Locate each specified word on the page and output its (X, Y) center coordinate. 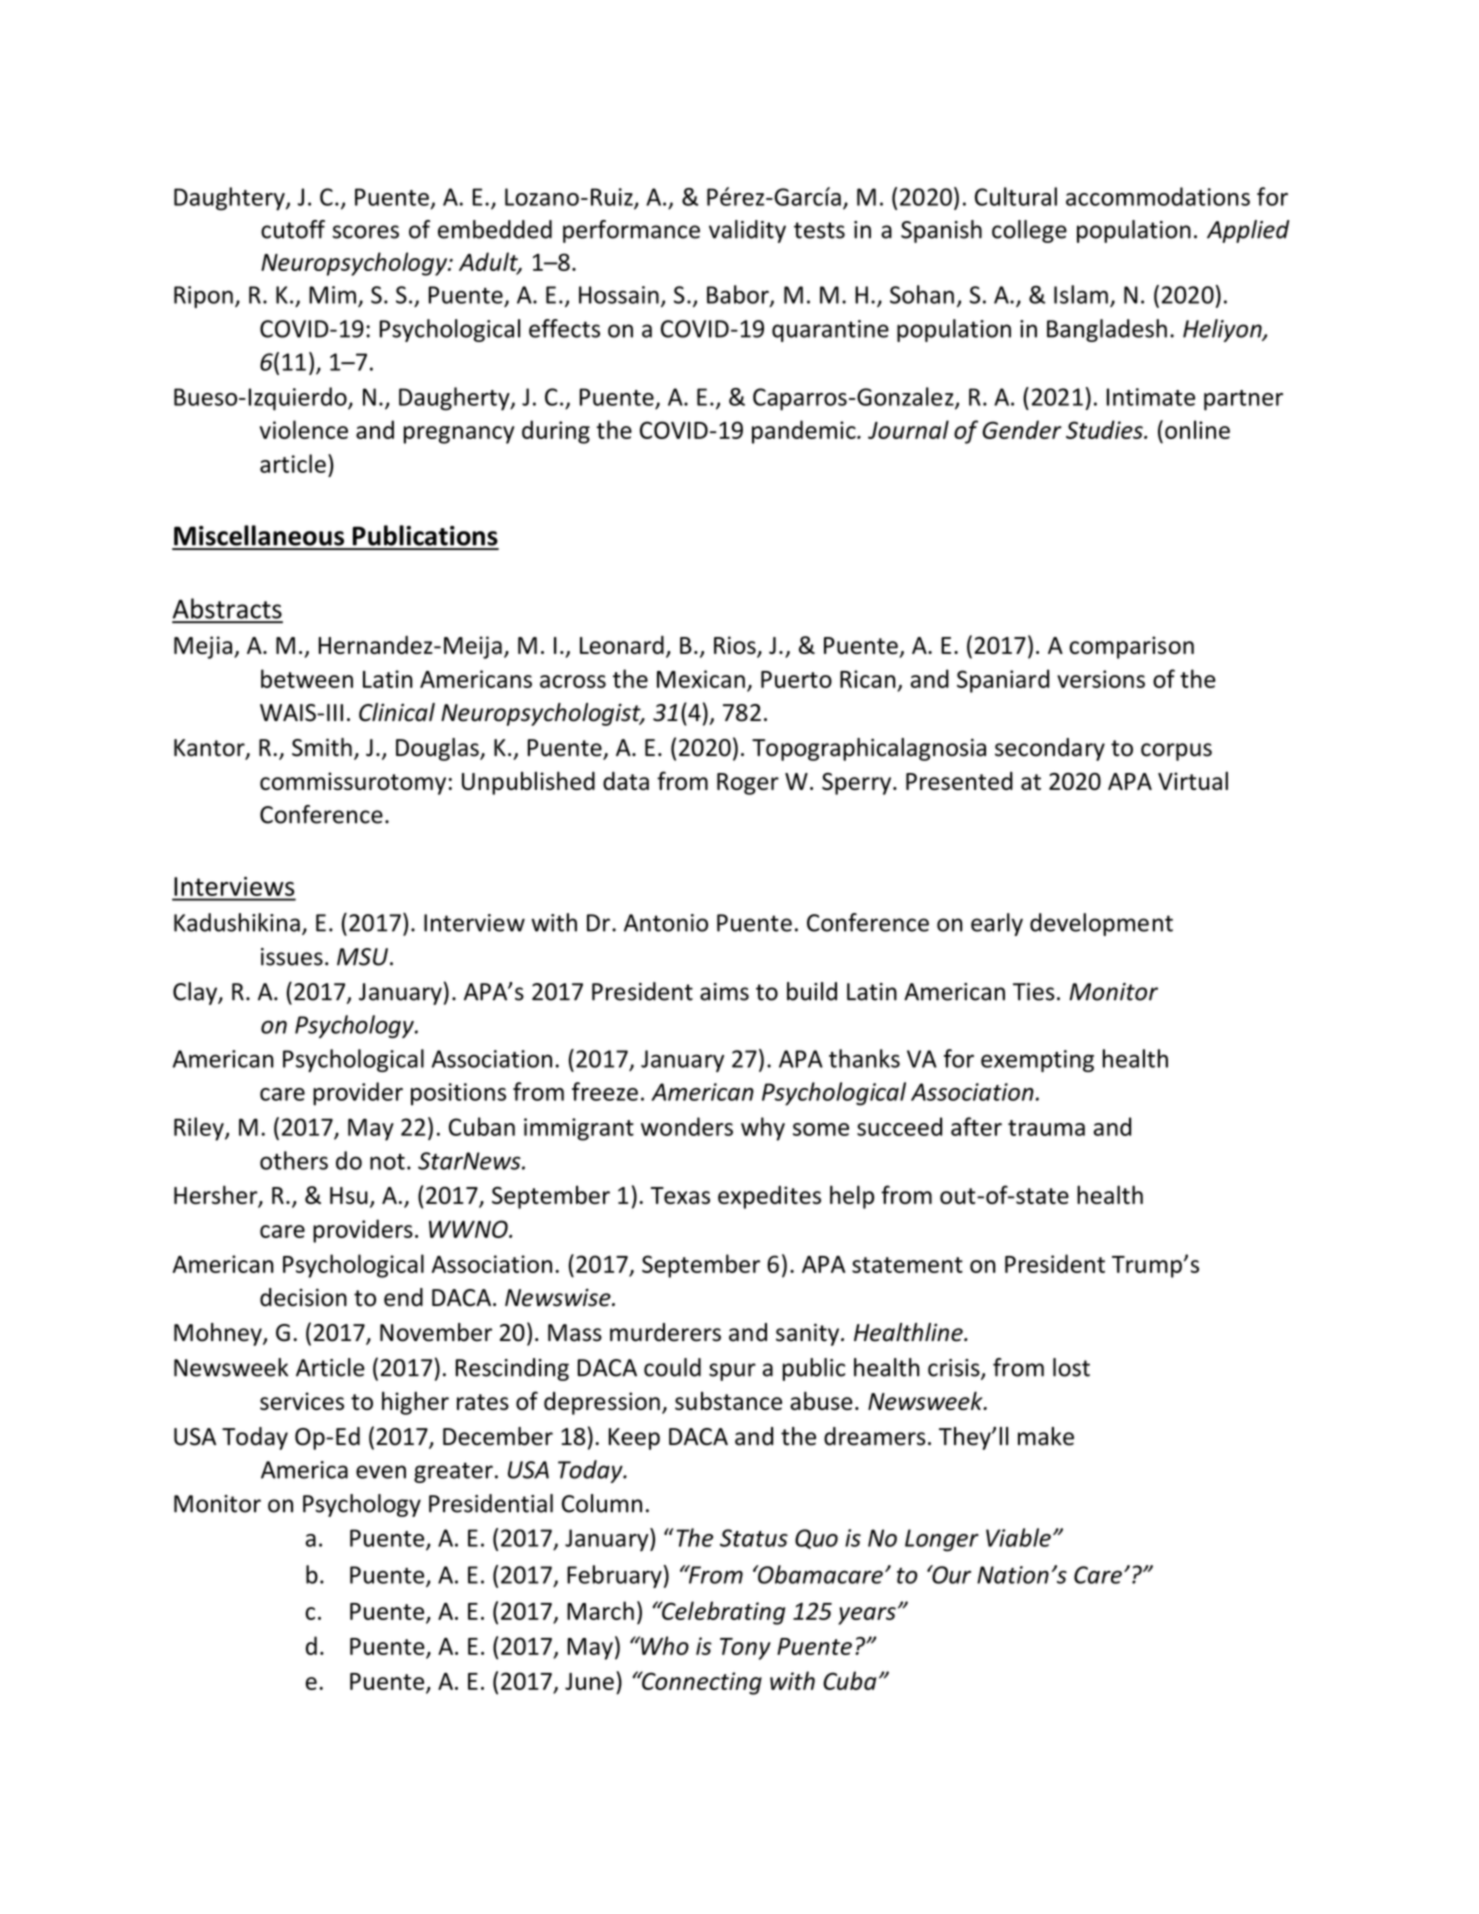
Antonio (666, 923)
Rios (736, 646)
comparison (1131, 647)
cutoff (293, 229)
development (1101, 924)
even (381, 1472)
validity (747, 231)
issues (292, 957)
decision (303, 1297)
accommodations (1158, 196)
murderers (665, 1332)
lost (1071, 1367)
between (307, 678)
